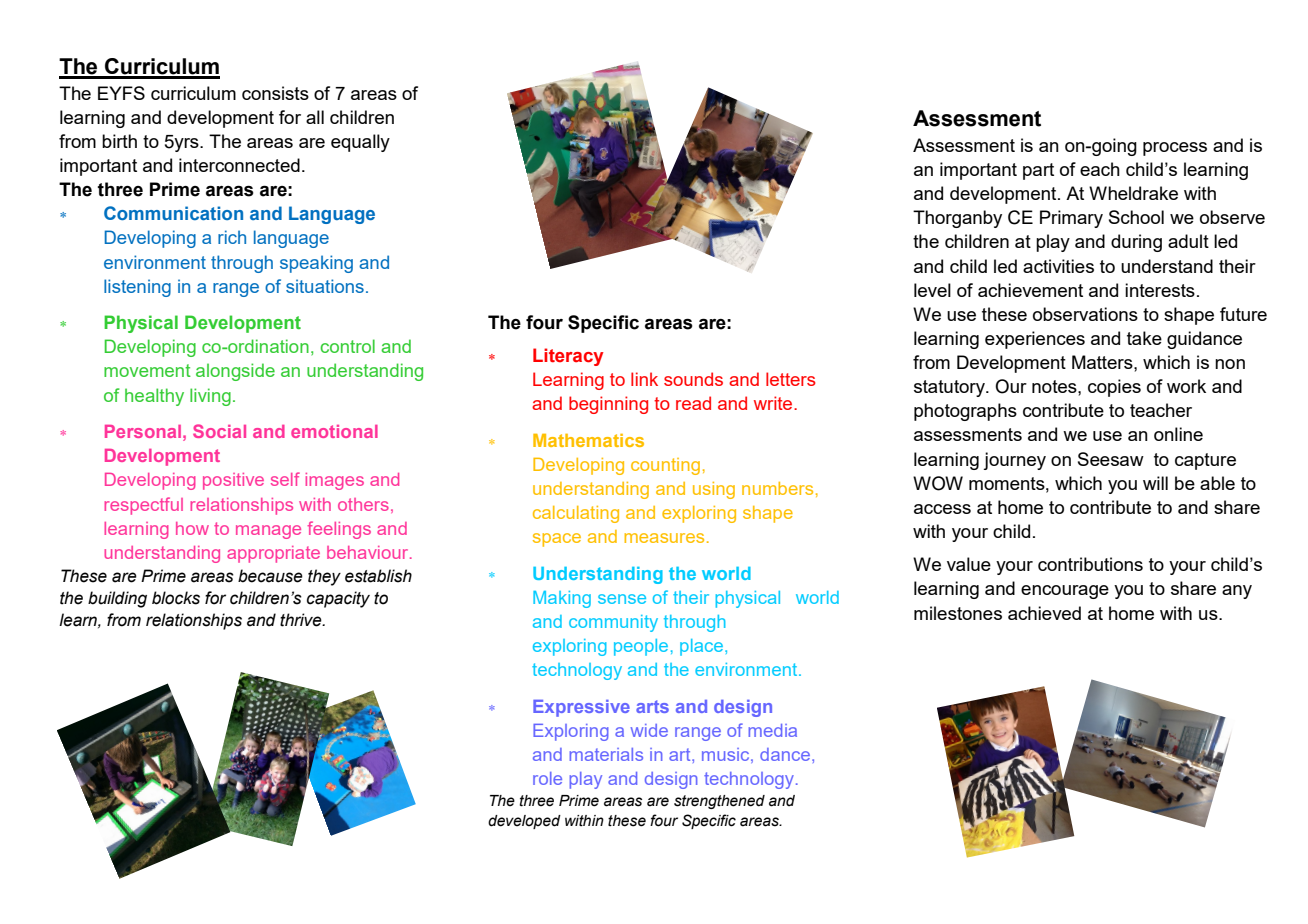 The height and width of the image is (924, 1308). I want to click on copies, so click(1114, 388).
